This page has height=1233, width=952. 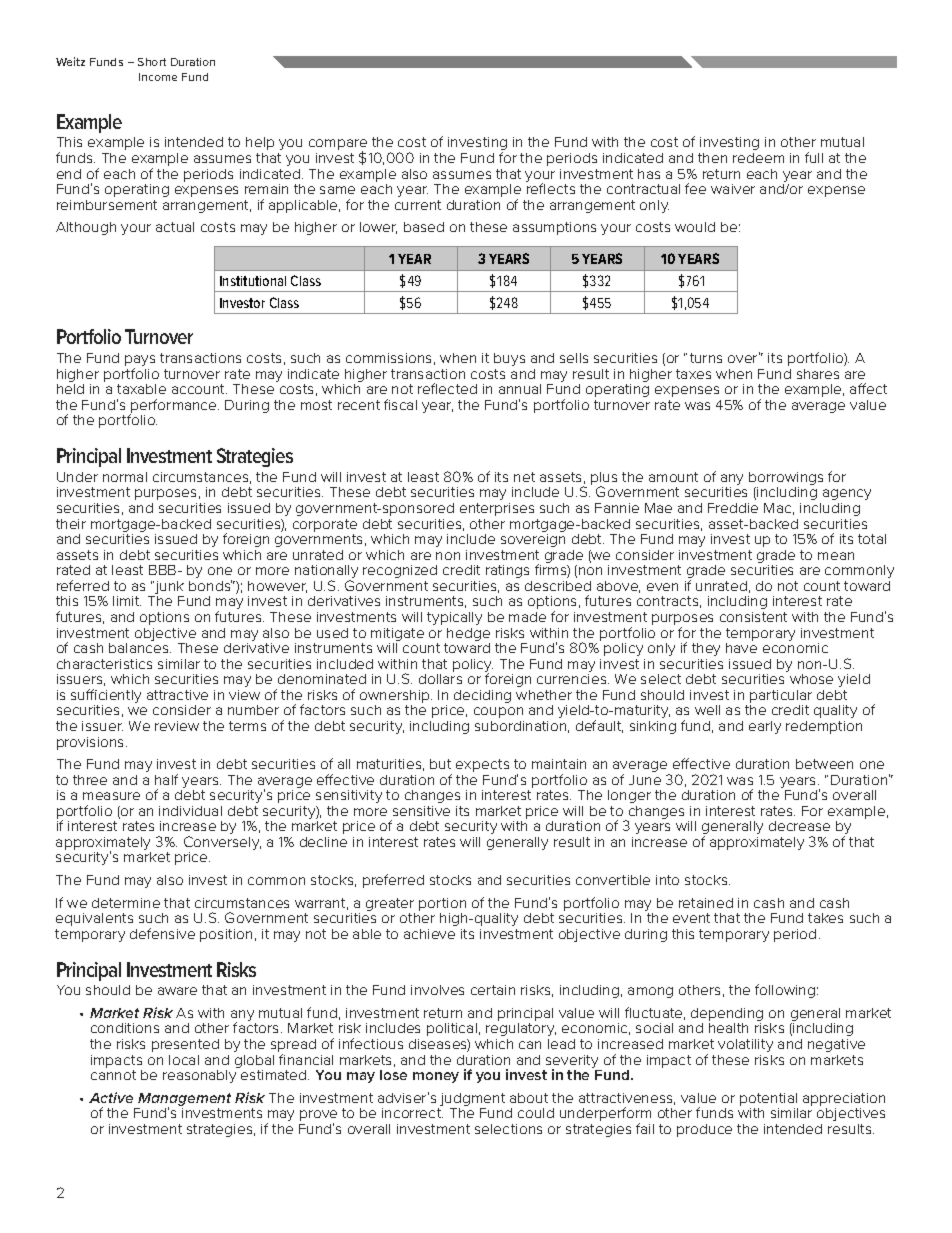 I want to click on half, so click(x=166, y=779).
